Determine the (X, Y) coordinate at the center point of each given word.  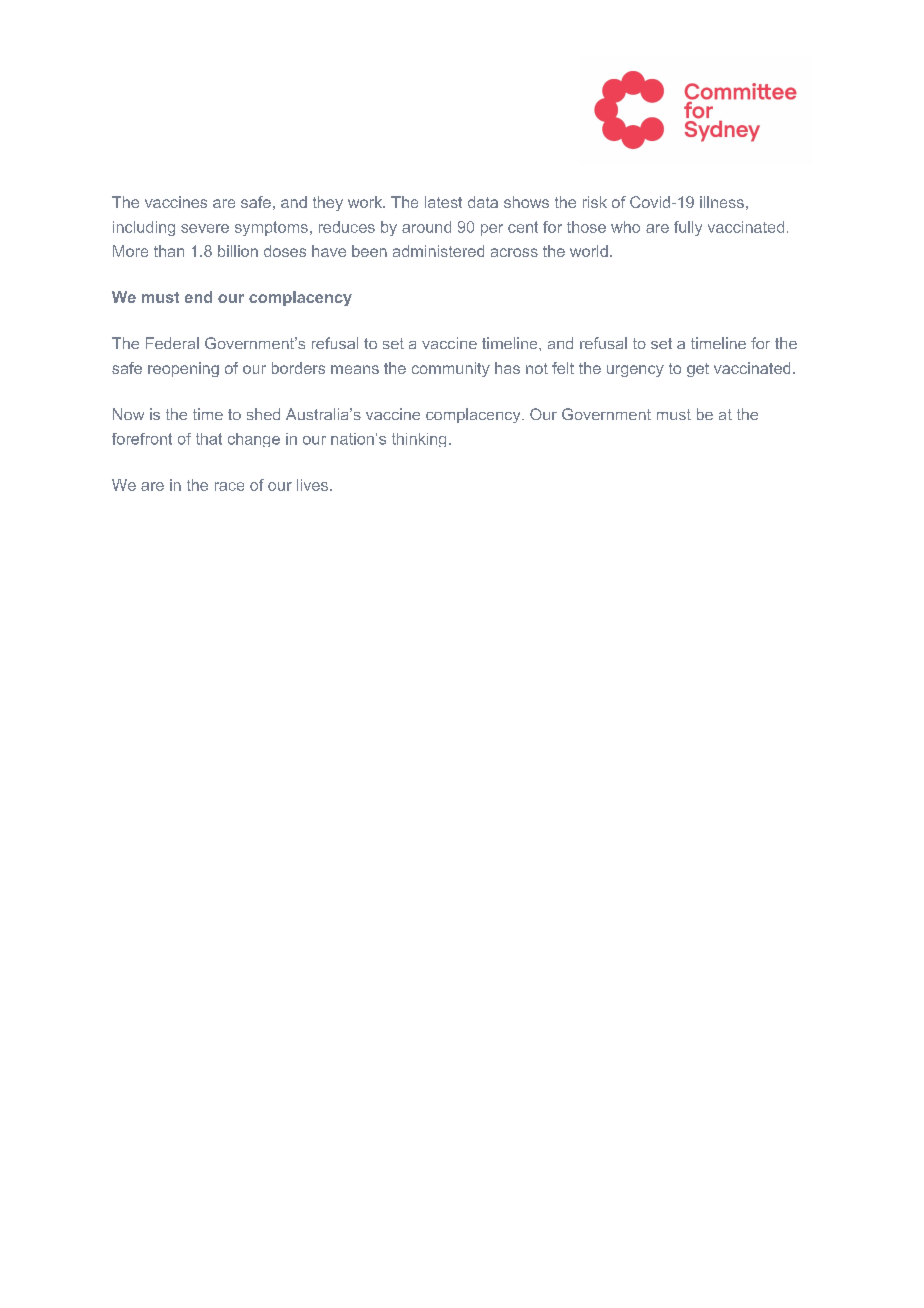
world (589, 251)
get (698, 370)
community (451, 369)
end (198, 297)
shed (263, 414)
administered (438, 251)
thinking (419, 440)
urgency (635, 371)
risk (595, 202)
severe (205, 228)
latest (443, 202)
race (229, 486)
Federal (172, 343)
